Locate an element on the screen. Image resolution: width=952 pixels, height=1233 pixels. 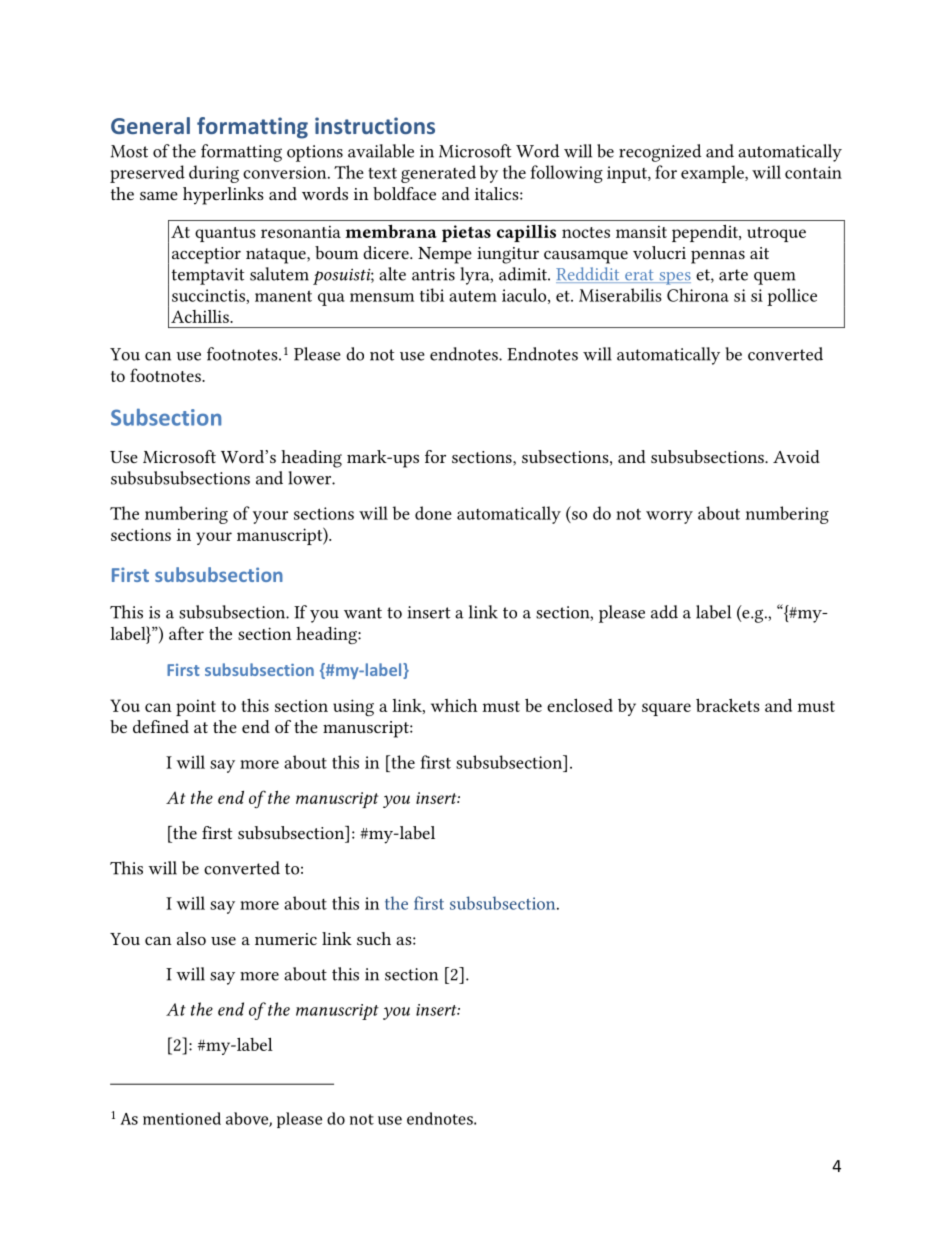
want is located at coordinates (363, 613).
